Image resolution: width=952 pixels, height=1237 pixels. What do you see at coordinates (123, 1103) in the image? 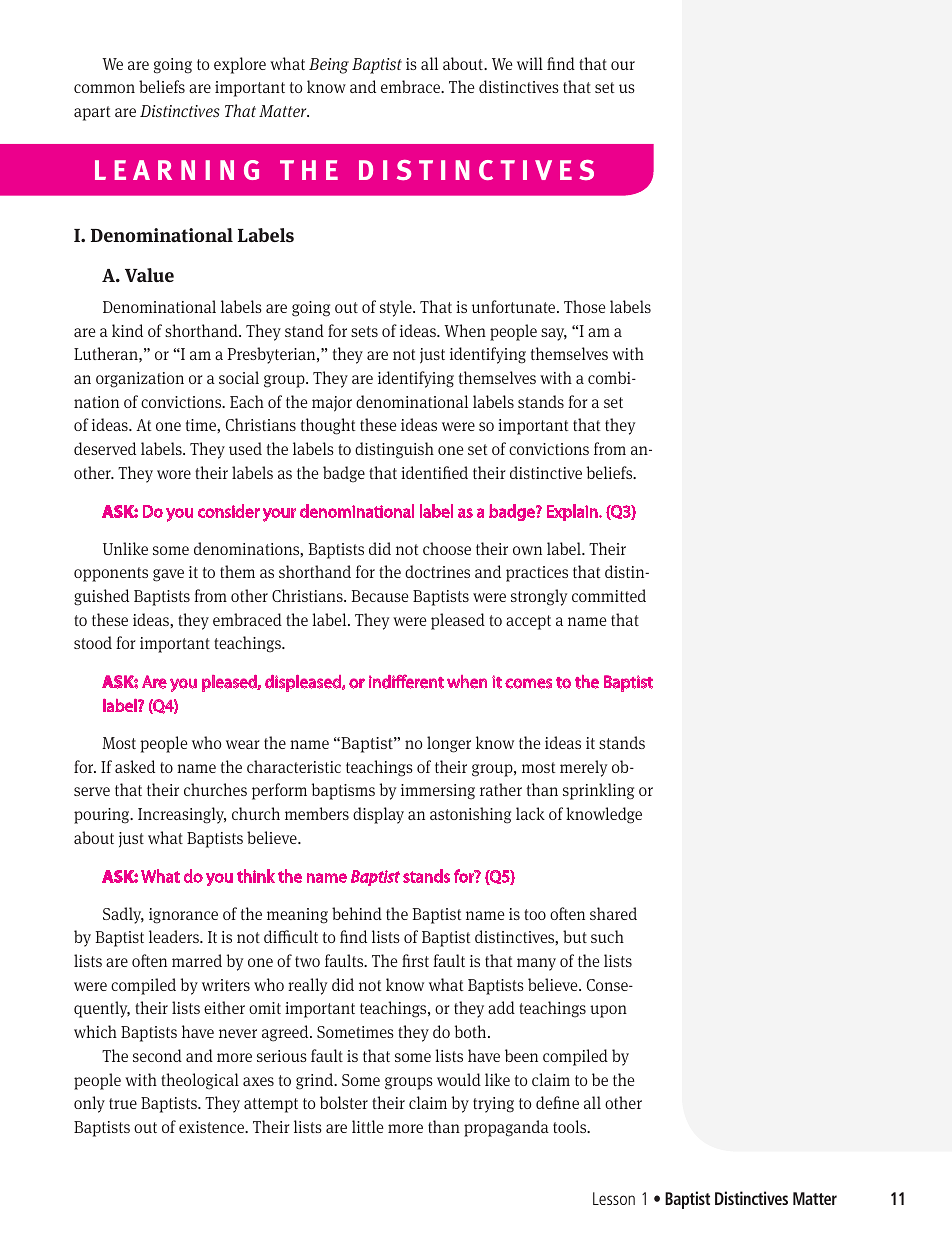
I see `true` at bounding box center [123, 1103].
